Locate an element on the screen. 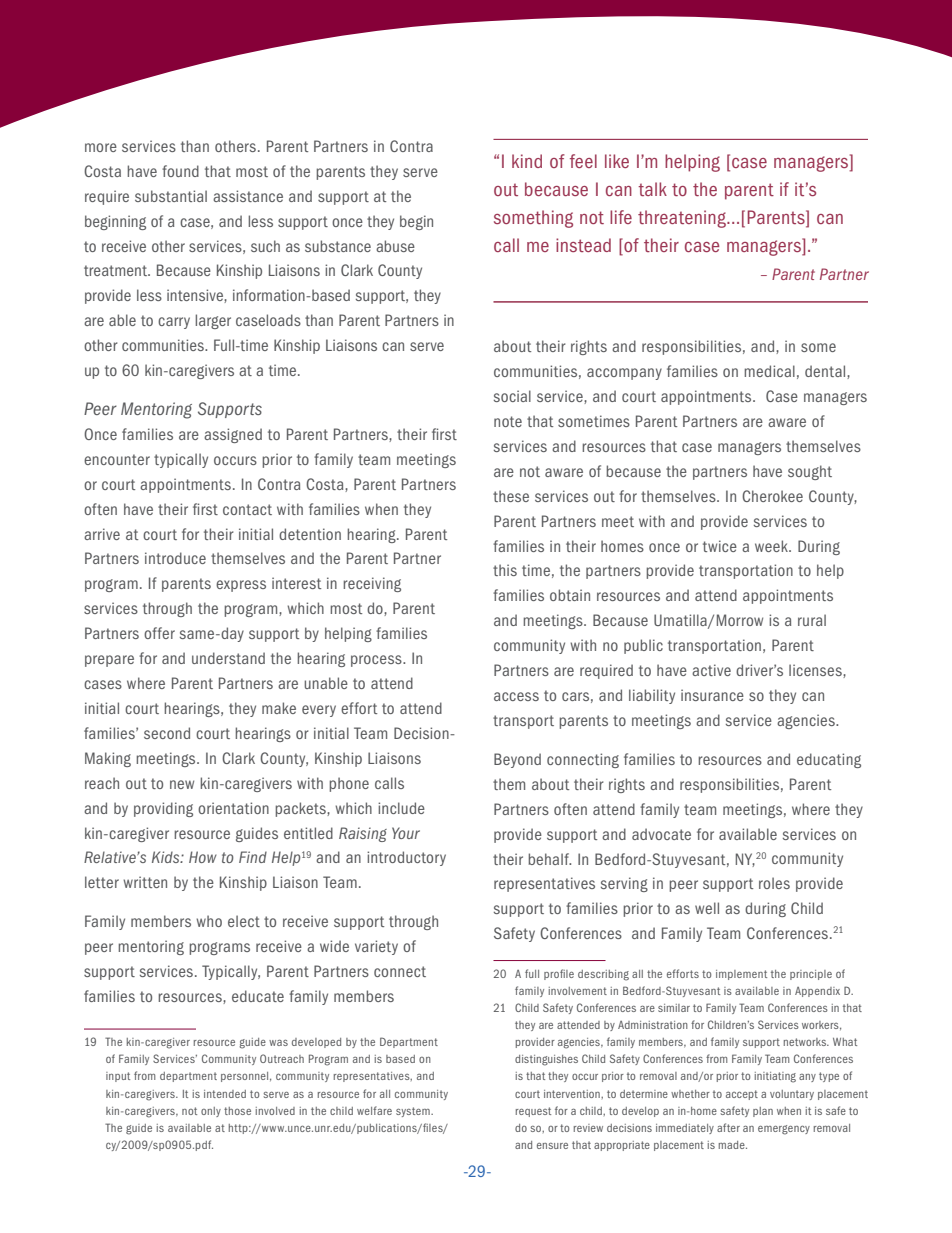 The image size is (952, 1233). understand is located at coordinates (228, 658).
